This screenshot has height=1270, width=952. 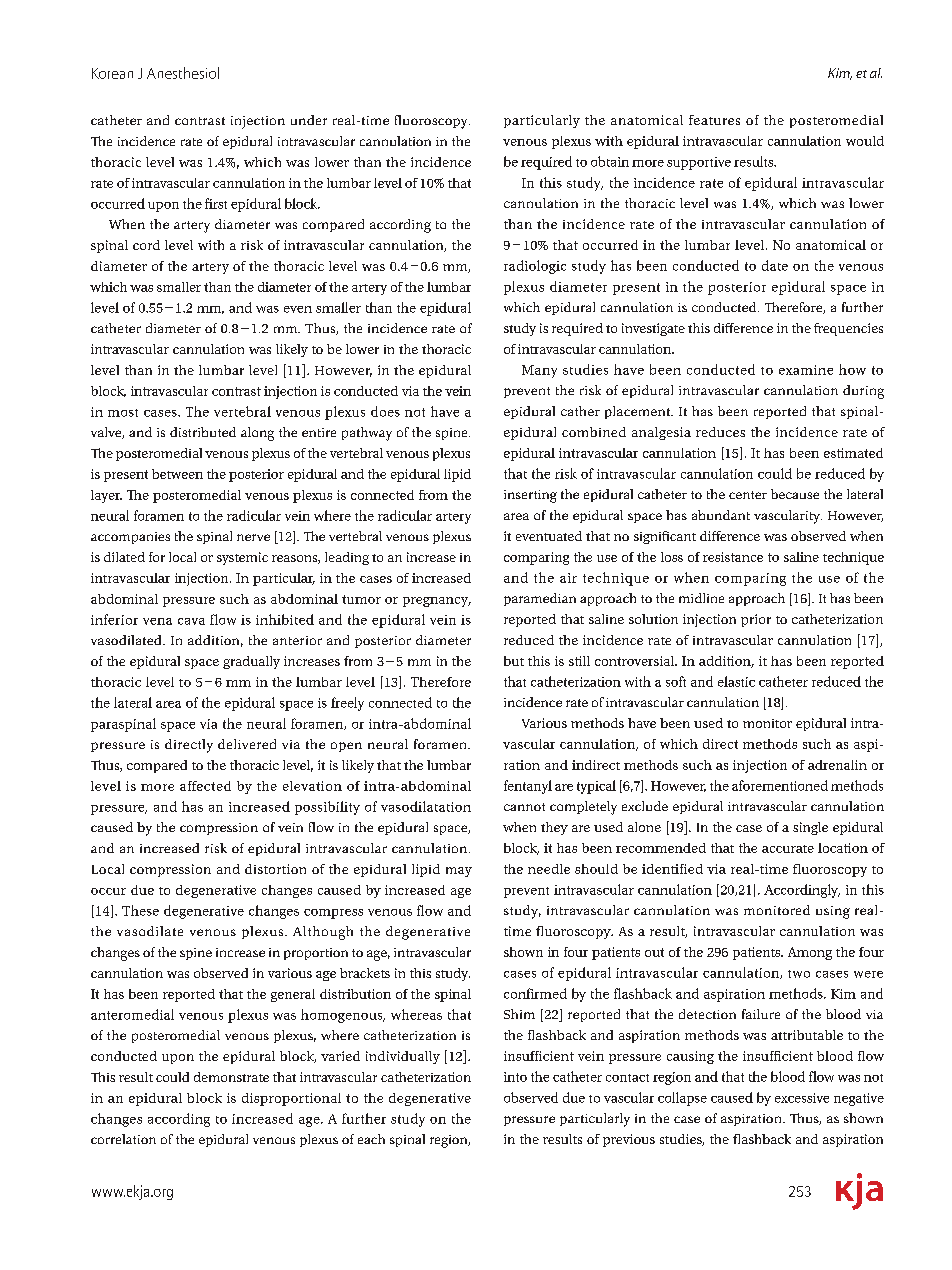 What do you see at coordinates (610, 161) in the screenshot?
I see `obtain` at bounding box center [610, 161].
